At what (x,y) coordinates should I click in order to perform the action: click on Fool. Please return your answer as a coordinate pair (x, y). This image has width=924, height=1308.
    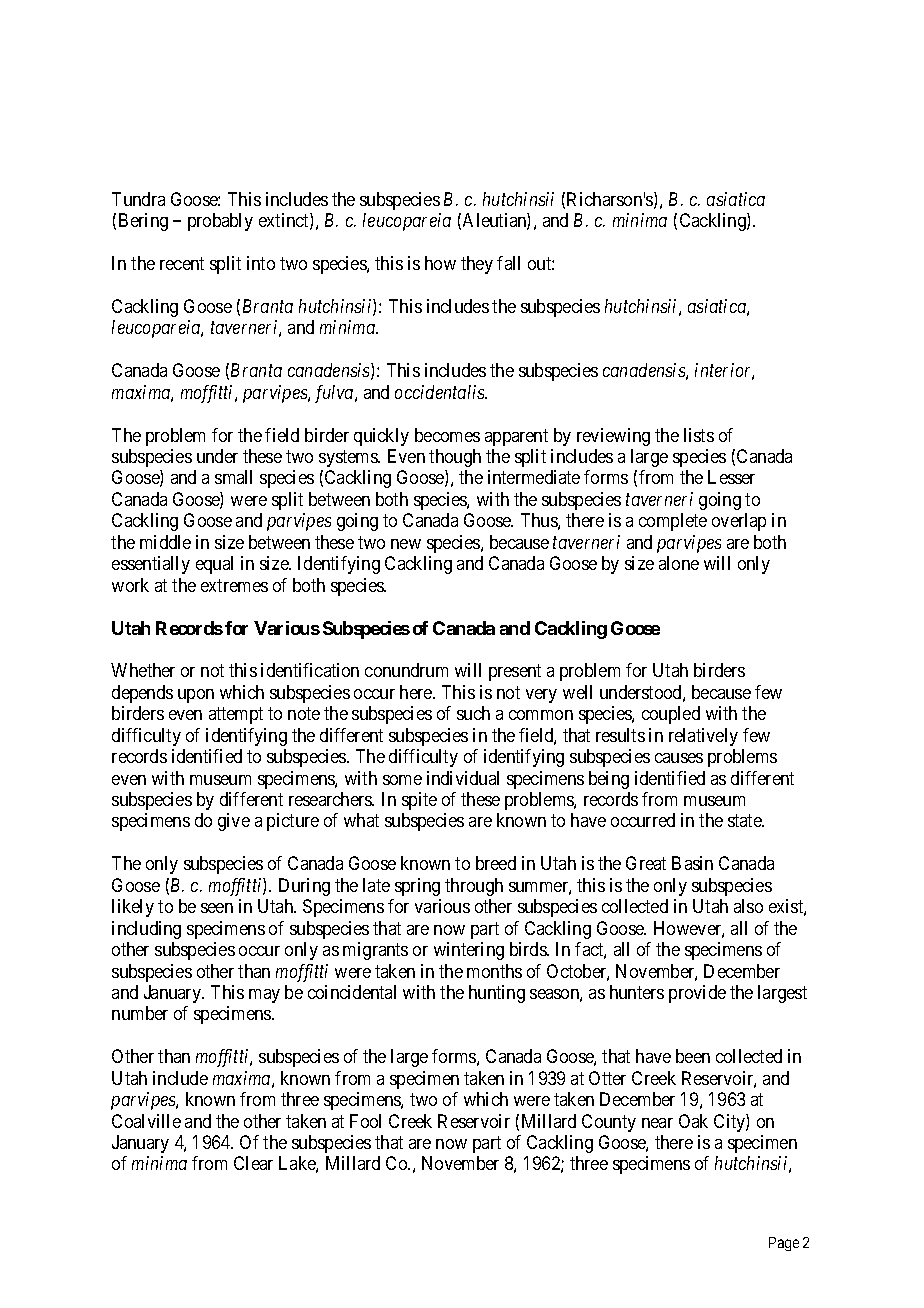
    Looking at the image, I should click on (365, 1121).
